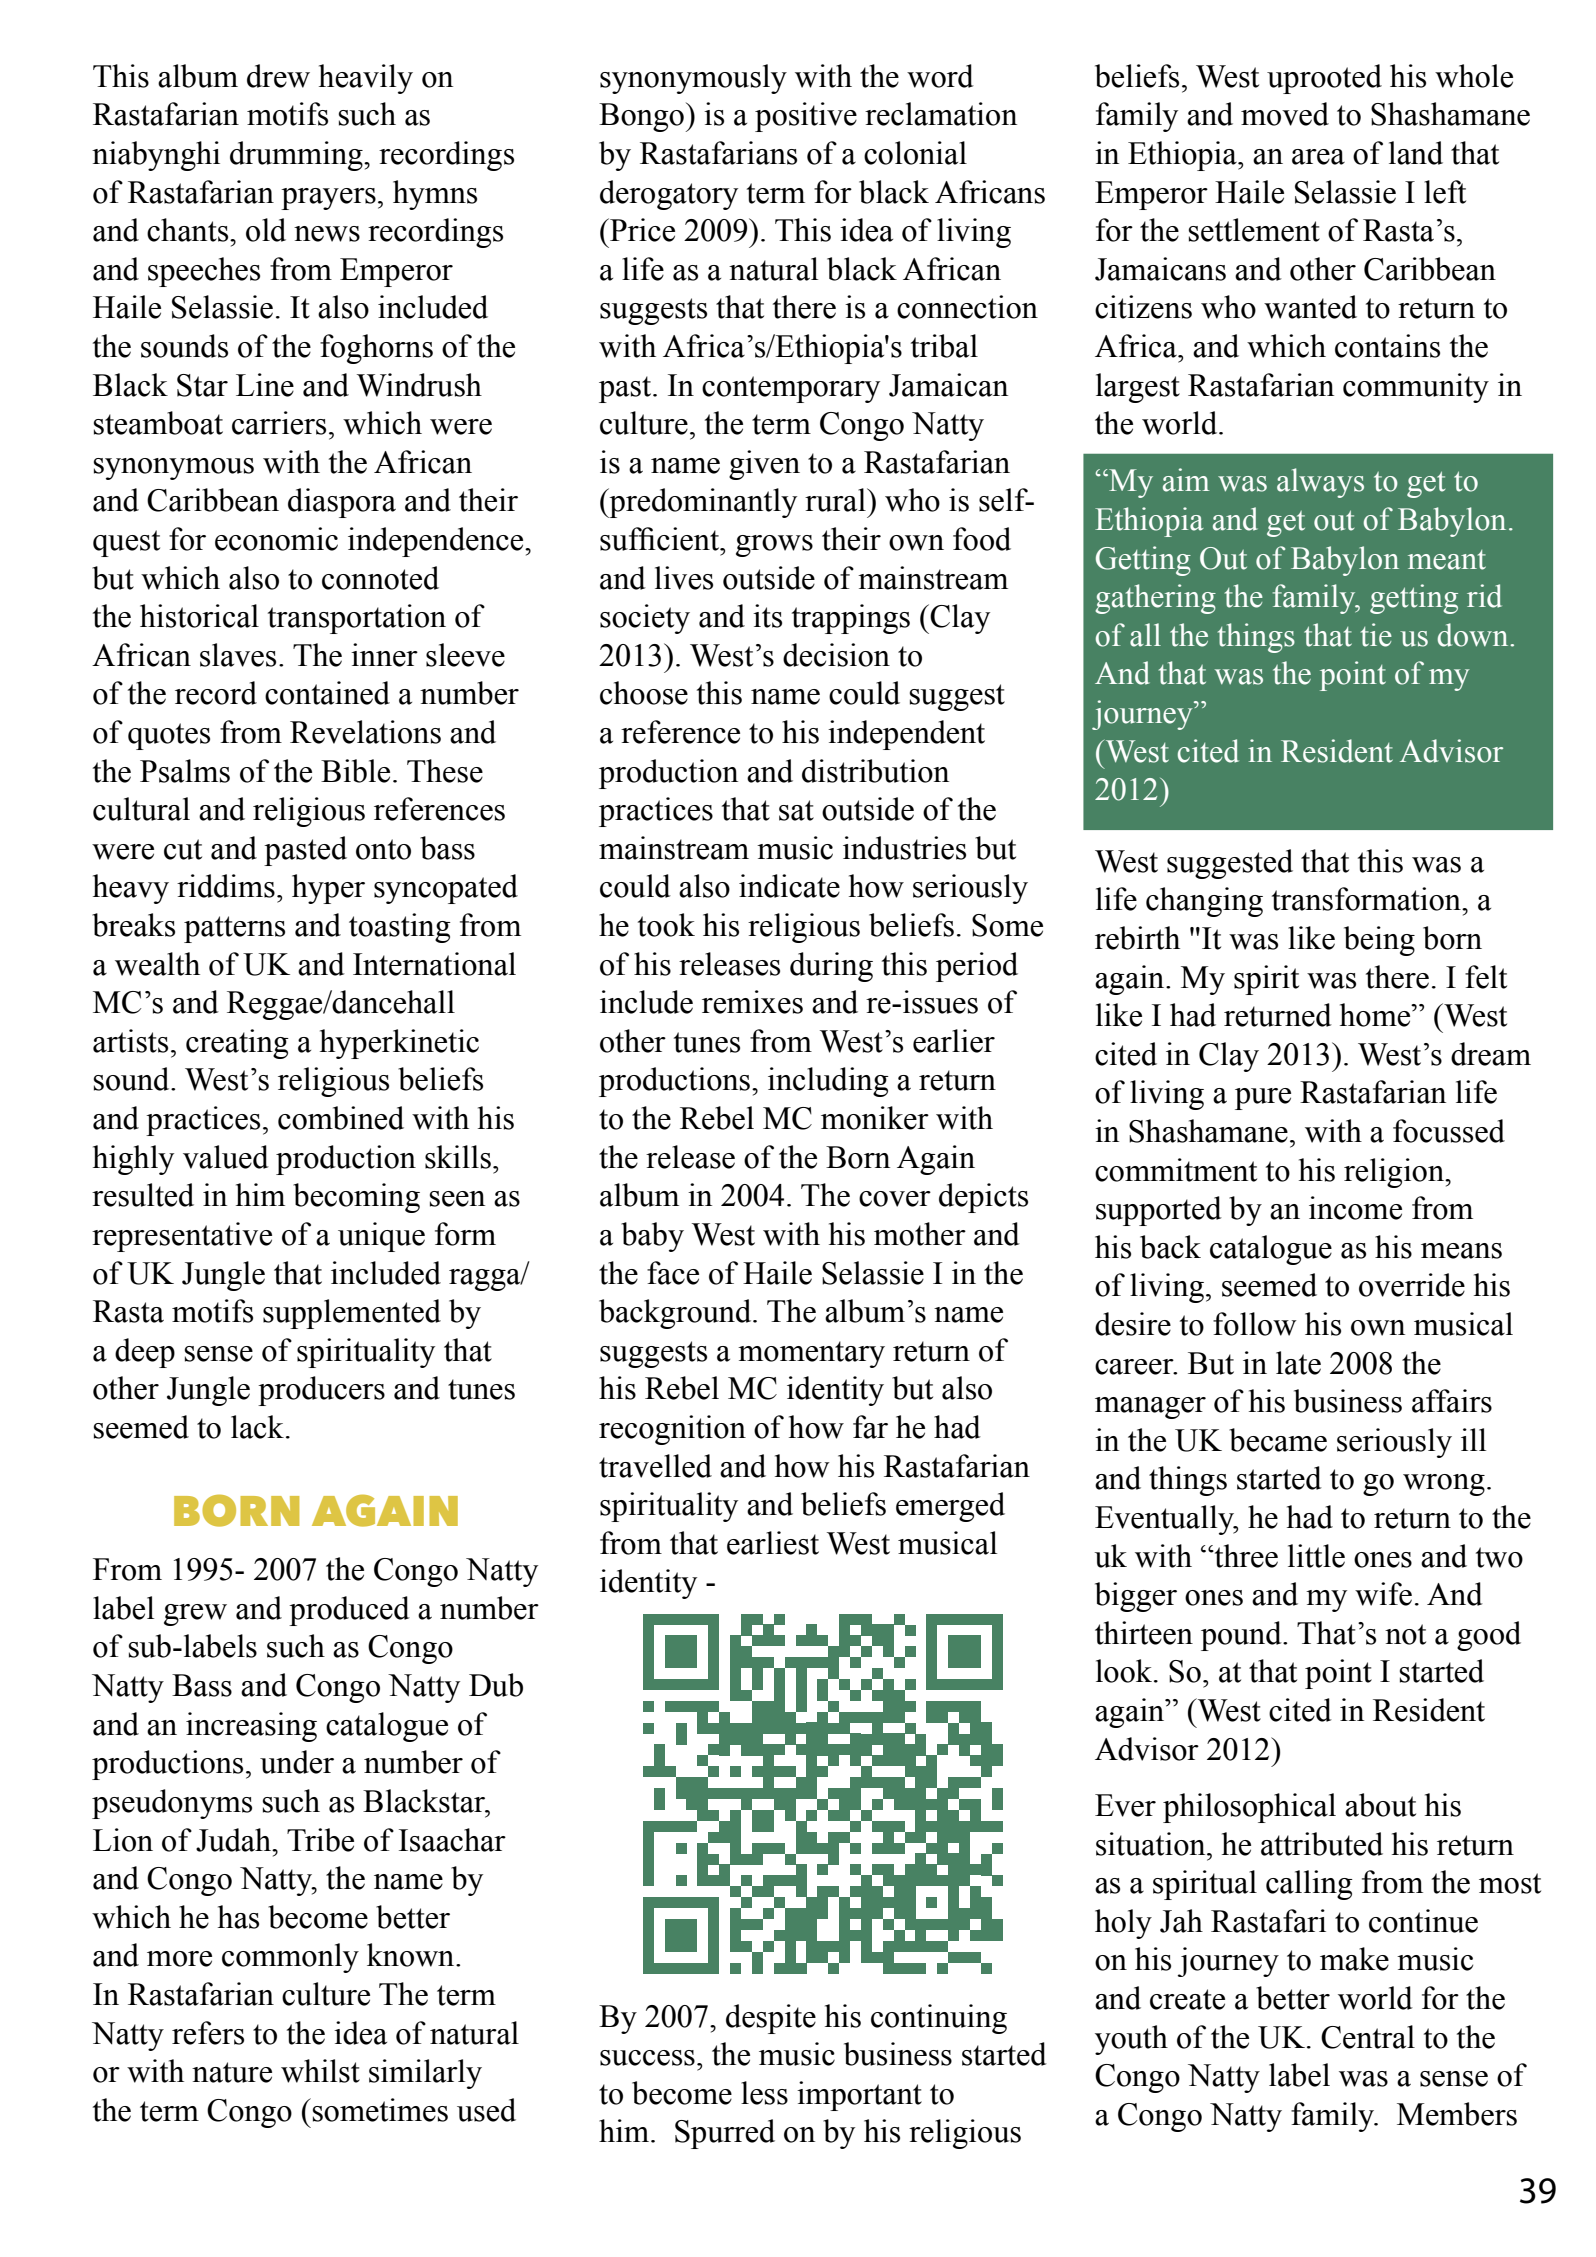 This image has width=1596, height=2257. I want to click on whilst, so click(320, 2071).
